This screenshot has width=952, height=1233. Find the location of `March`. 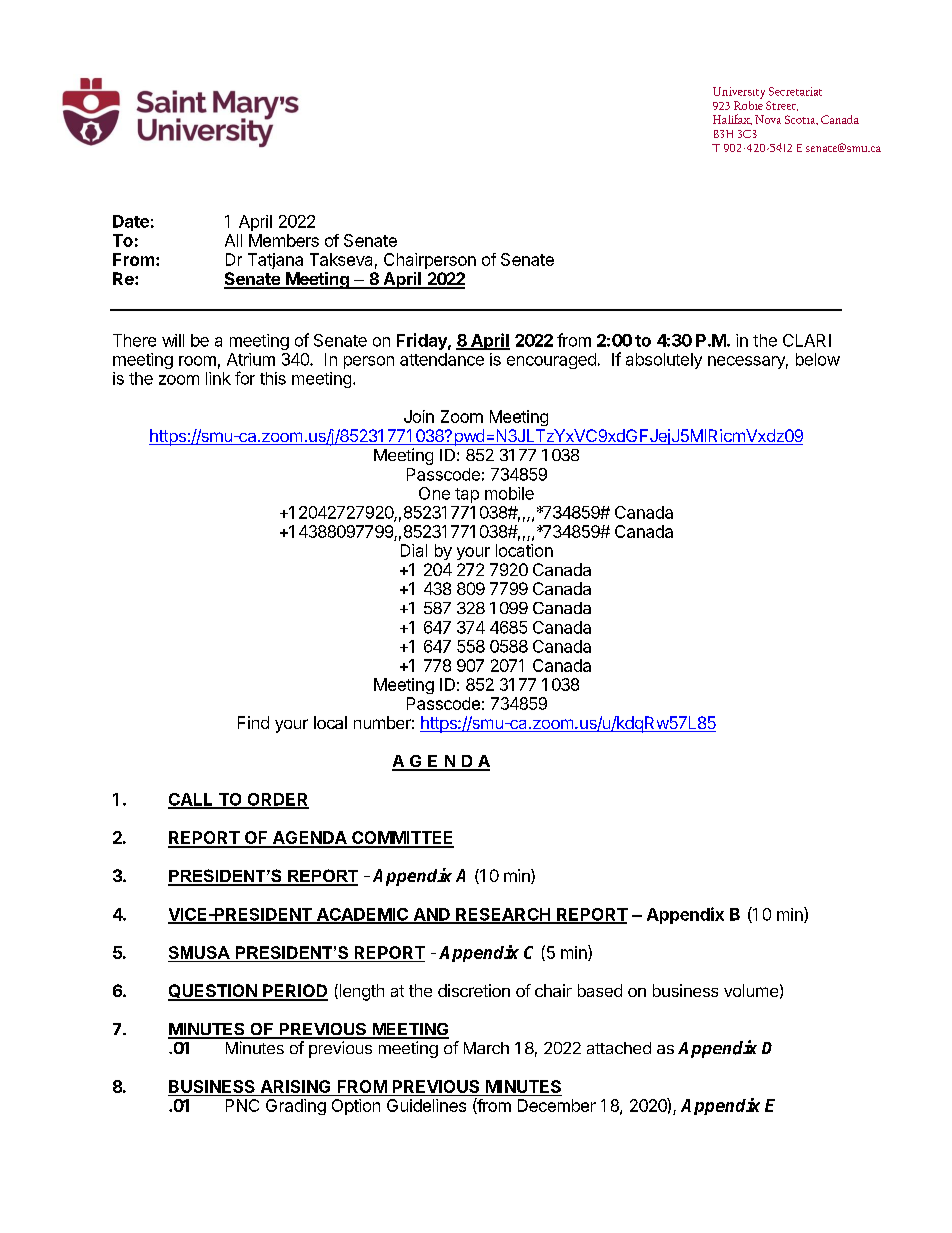

March is located at coordinates (486, 1048).
